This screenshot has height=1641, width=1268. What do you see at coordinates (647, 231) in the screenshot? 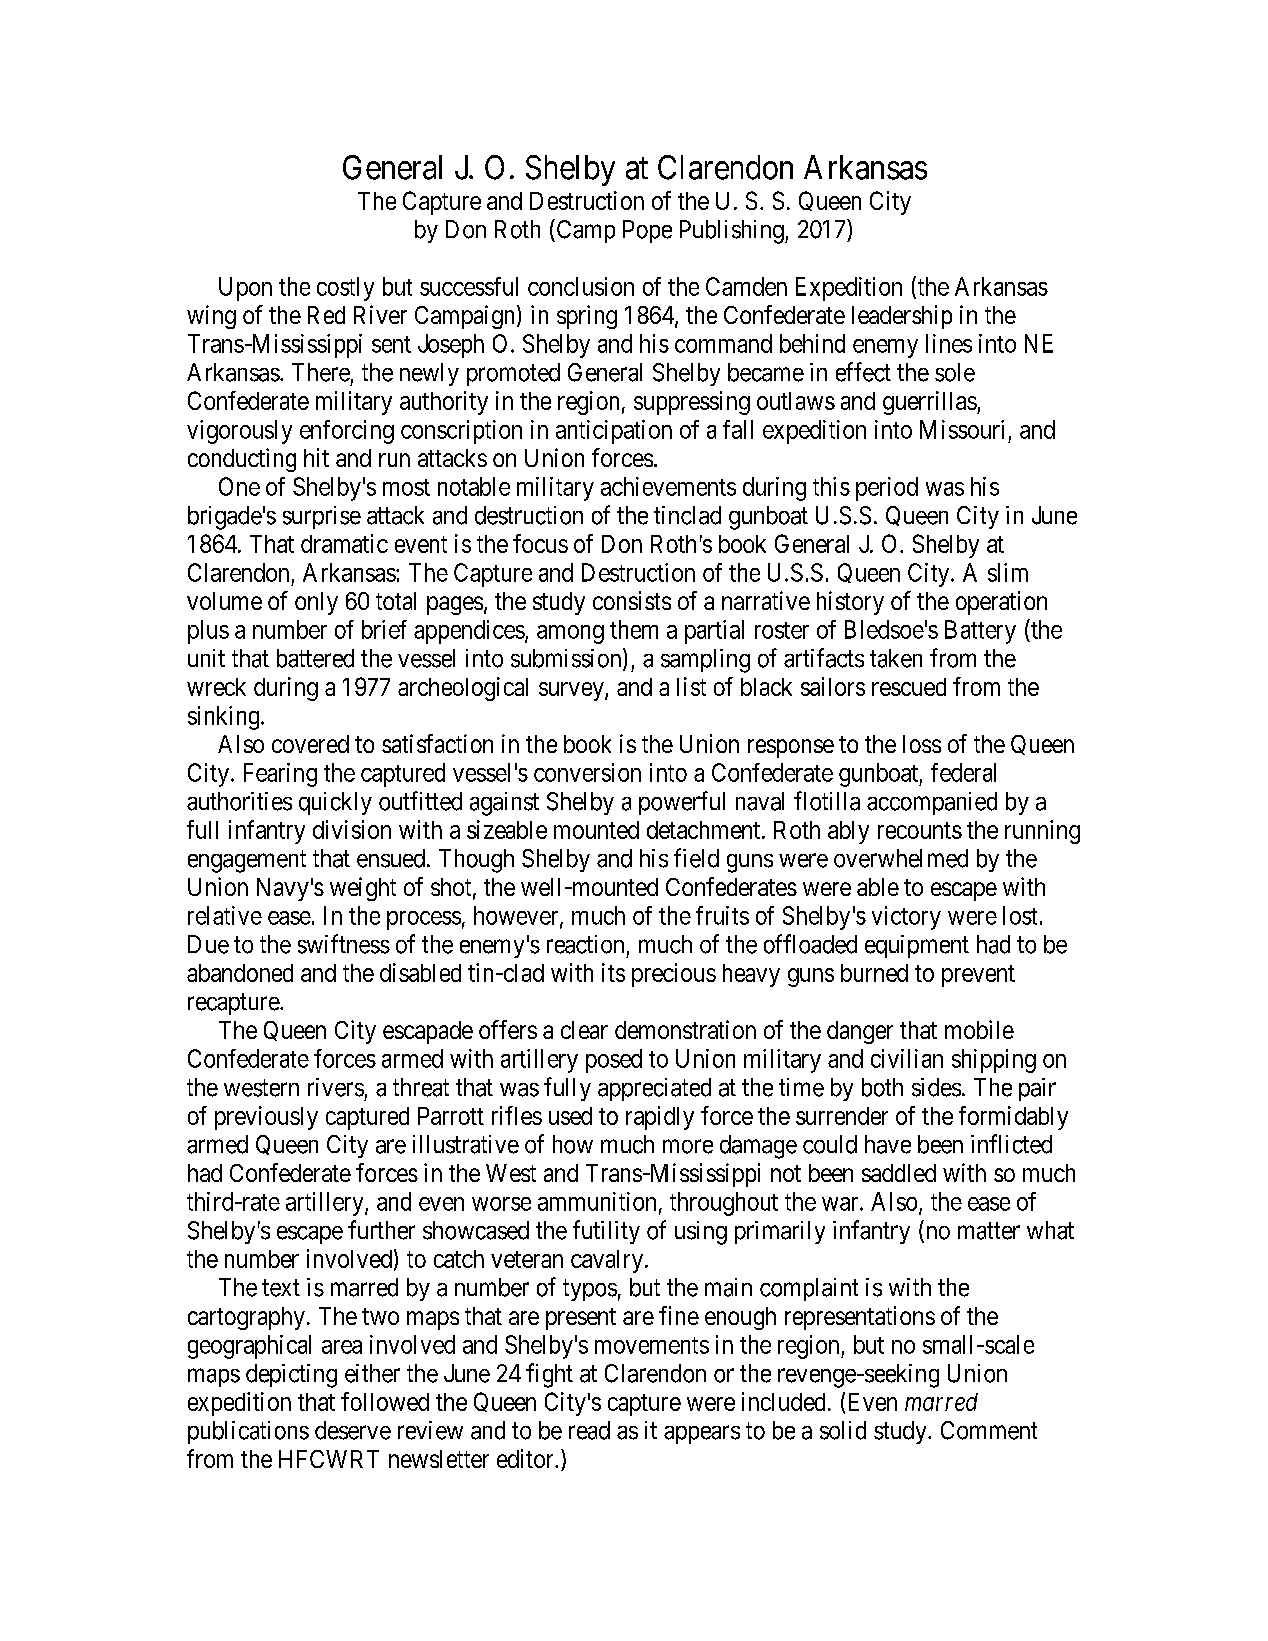
I see `Pope` at bounding box center [647, 231].
